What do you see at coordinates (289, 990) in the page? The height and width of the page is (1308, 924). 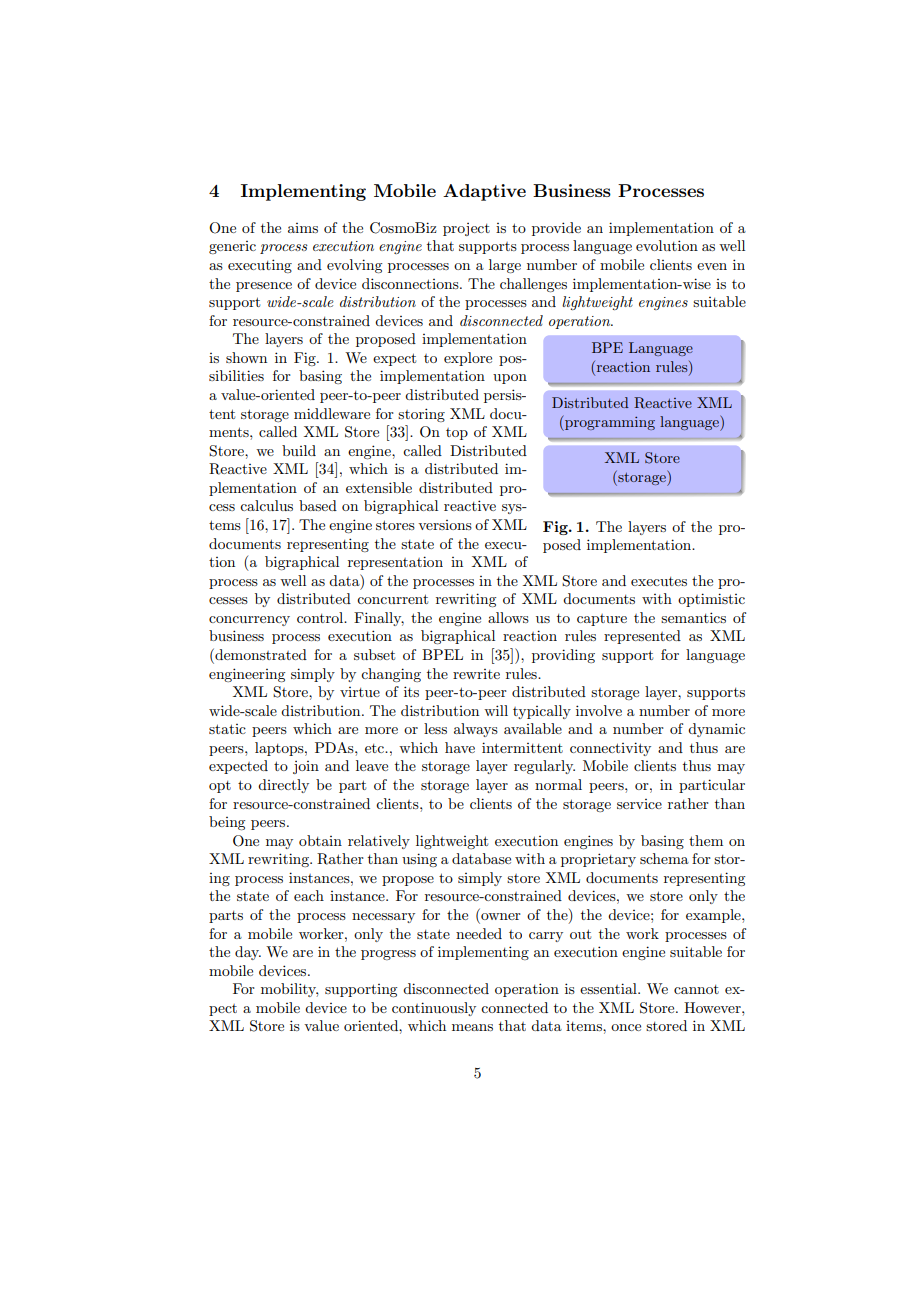 I see `mobility` at bounding box center [289, 990].
